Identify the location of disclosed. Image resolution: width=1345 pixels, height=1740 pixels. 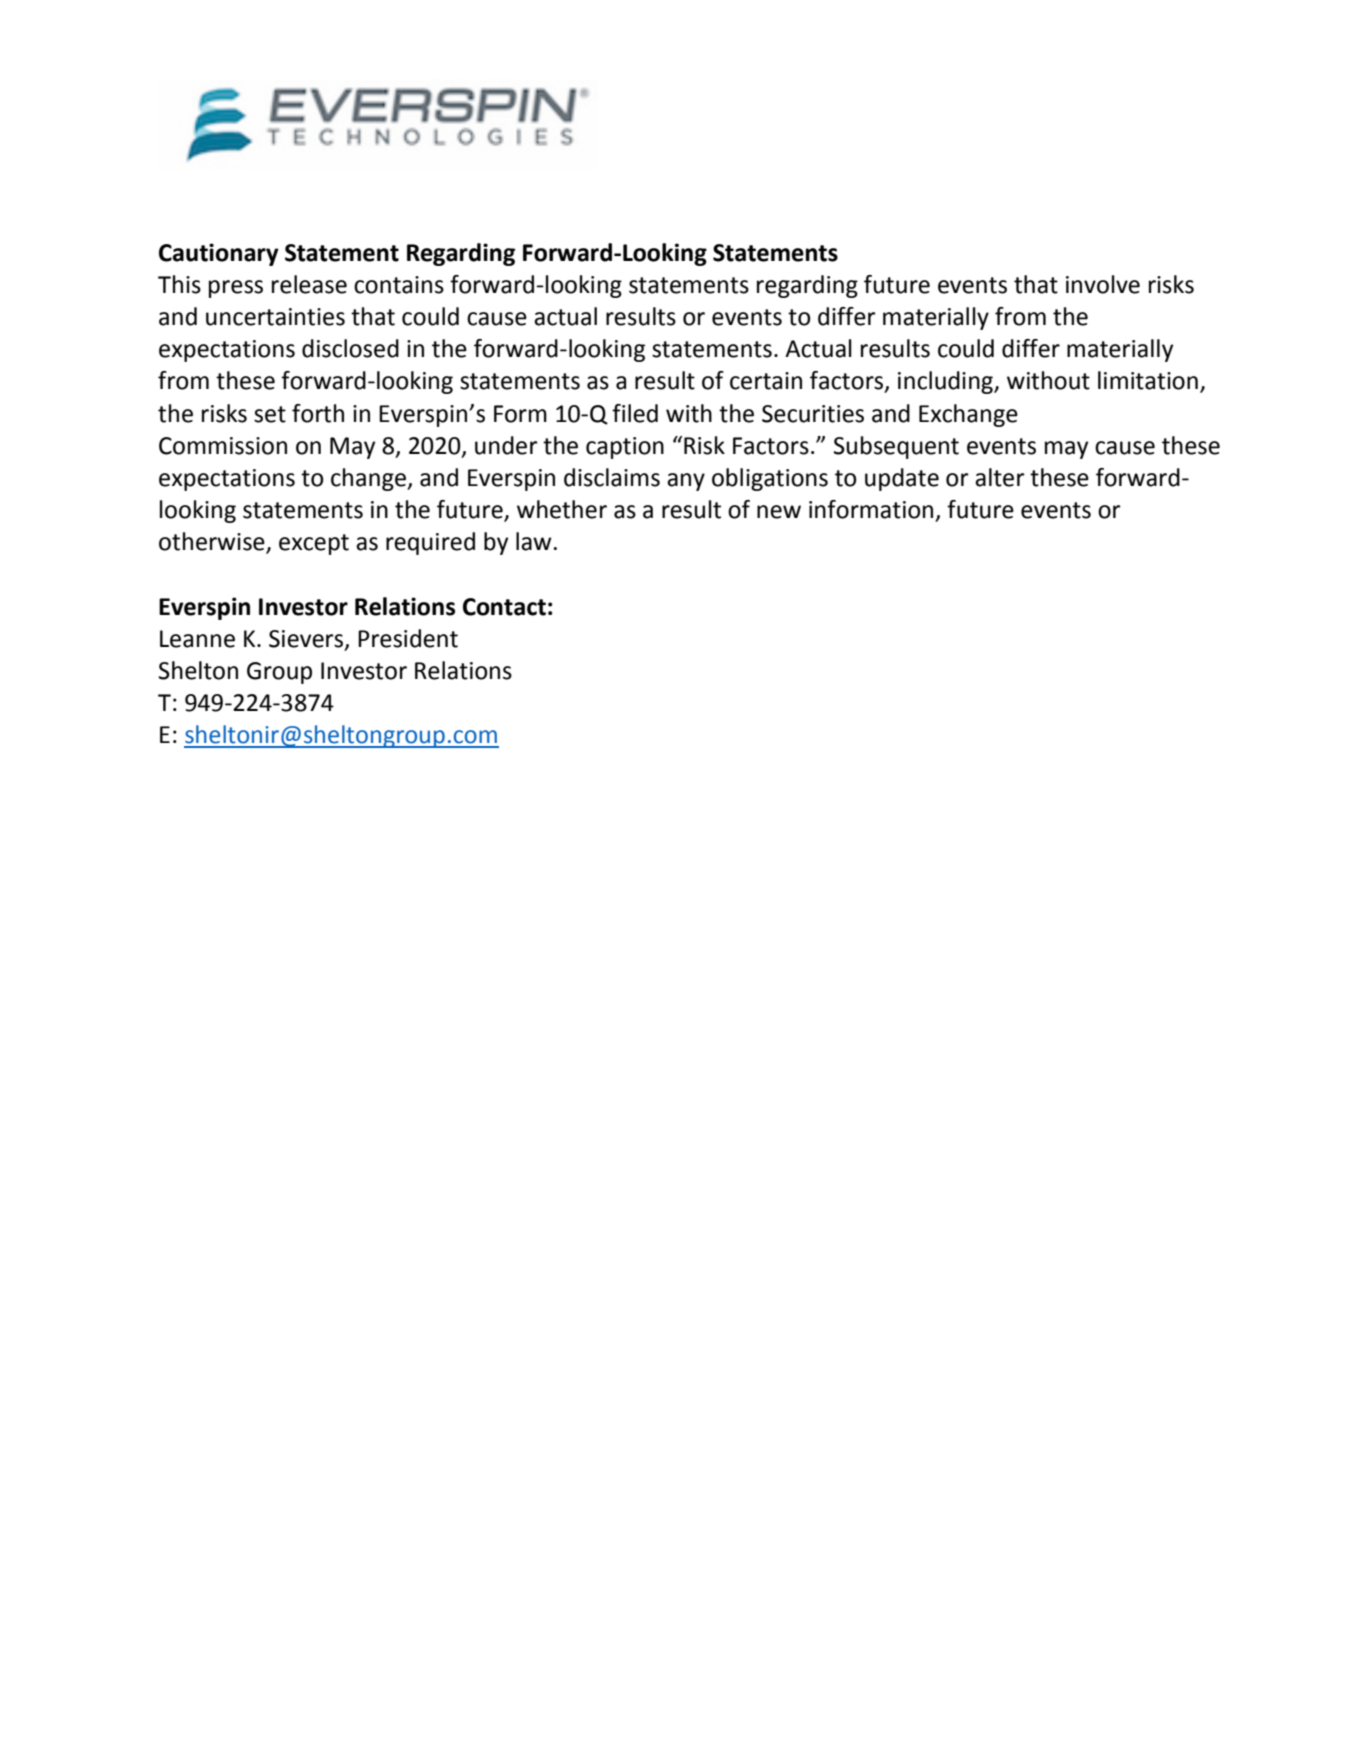
(350, 348).
